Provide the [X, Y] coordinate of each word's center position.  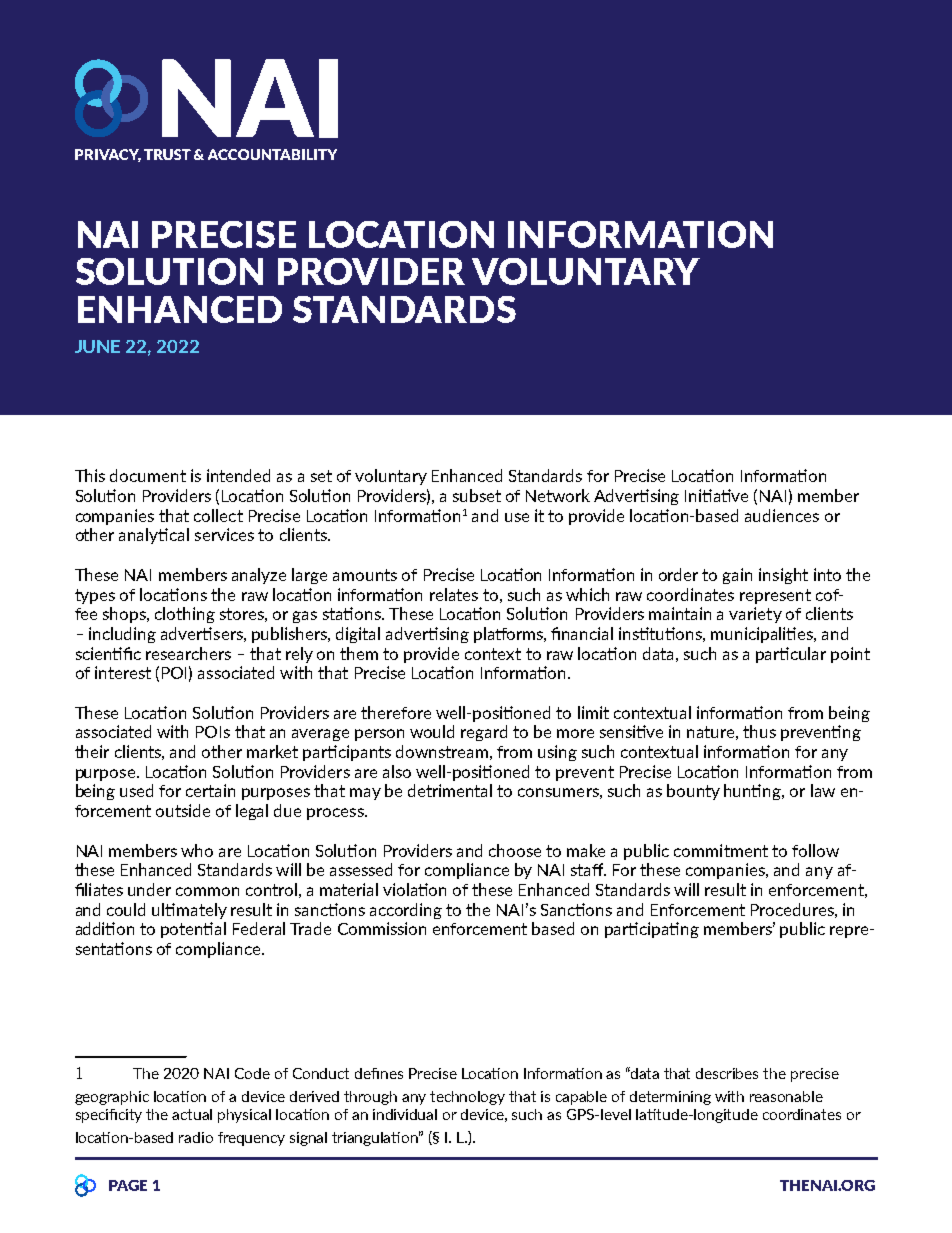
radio [196, 1137]
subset [477, 495]
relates [454, 594]
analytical [154, 536]
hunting [753, 792]
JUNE [97, 346]
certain [210, 790]
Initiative [716, 495]
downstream [442, 751]
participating [652, 930]
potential [193, 930]
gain [737, 576]
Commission [382, 928]
